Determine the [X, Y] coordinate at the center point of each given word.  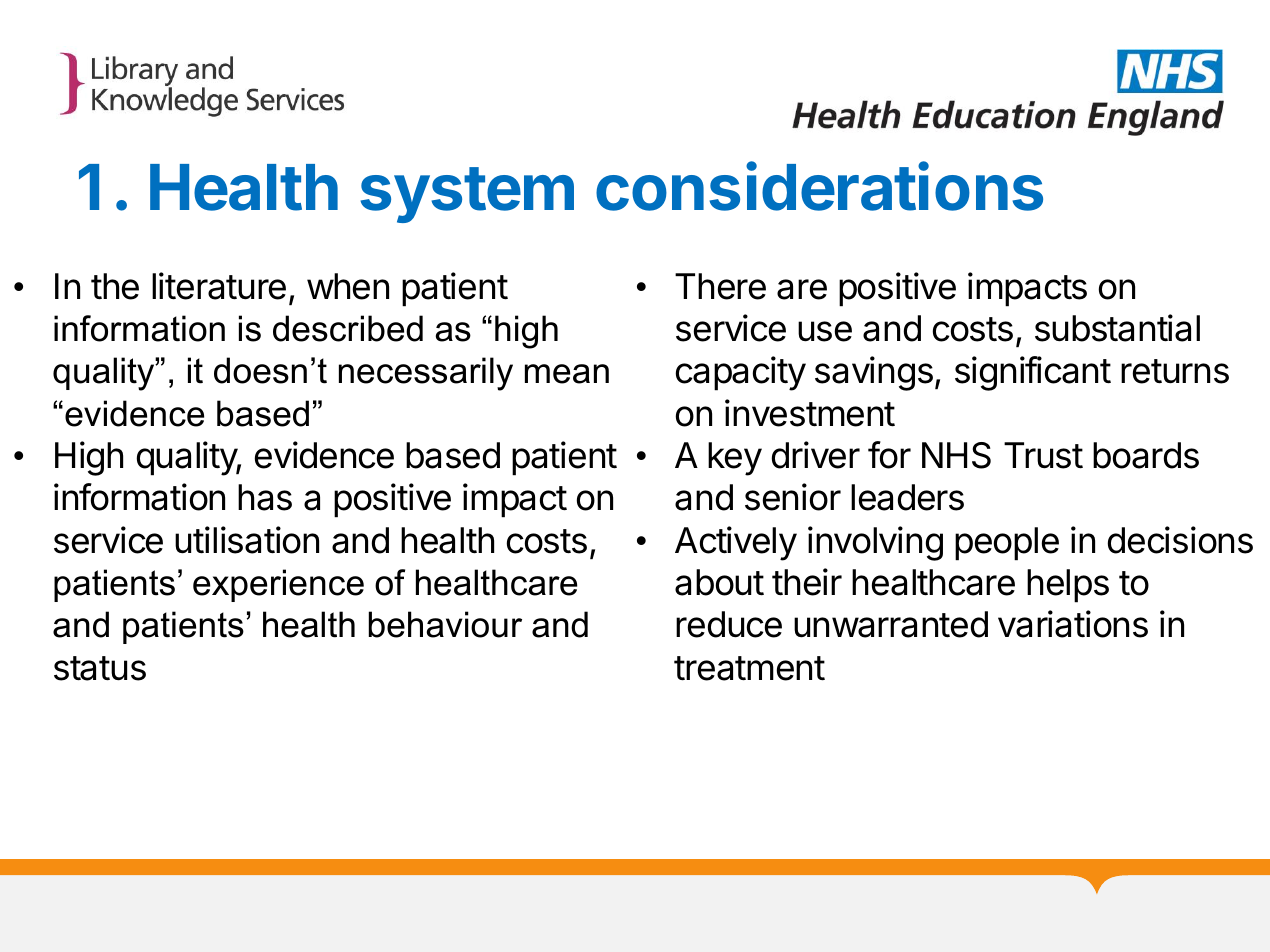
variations [1073, 624]
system [467, 195]
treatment [749, 668]
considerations [819, 186]
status [100, 668]
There [720, 286]
